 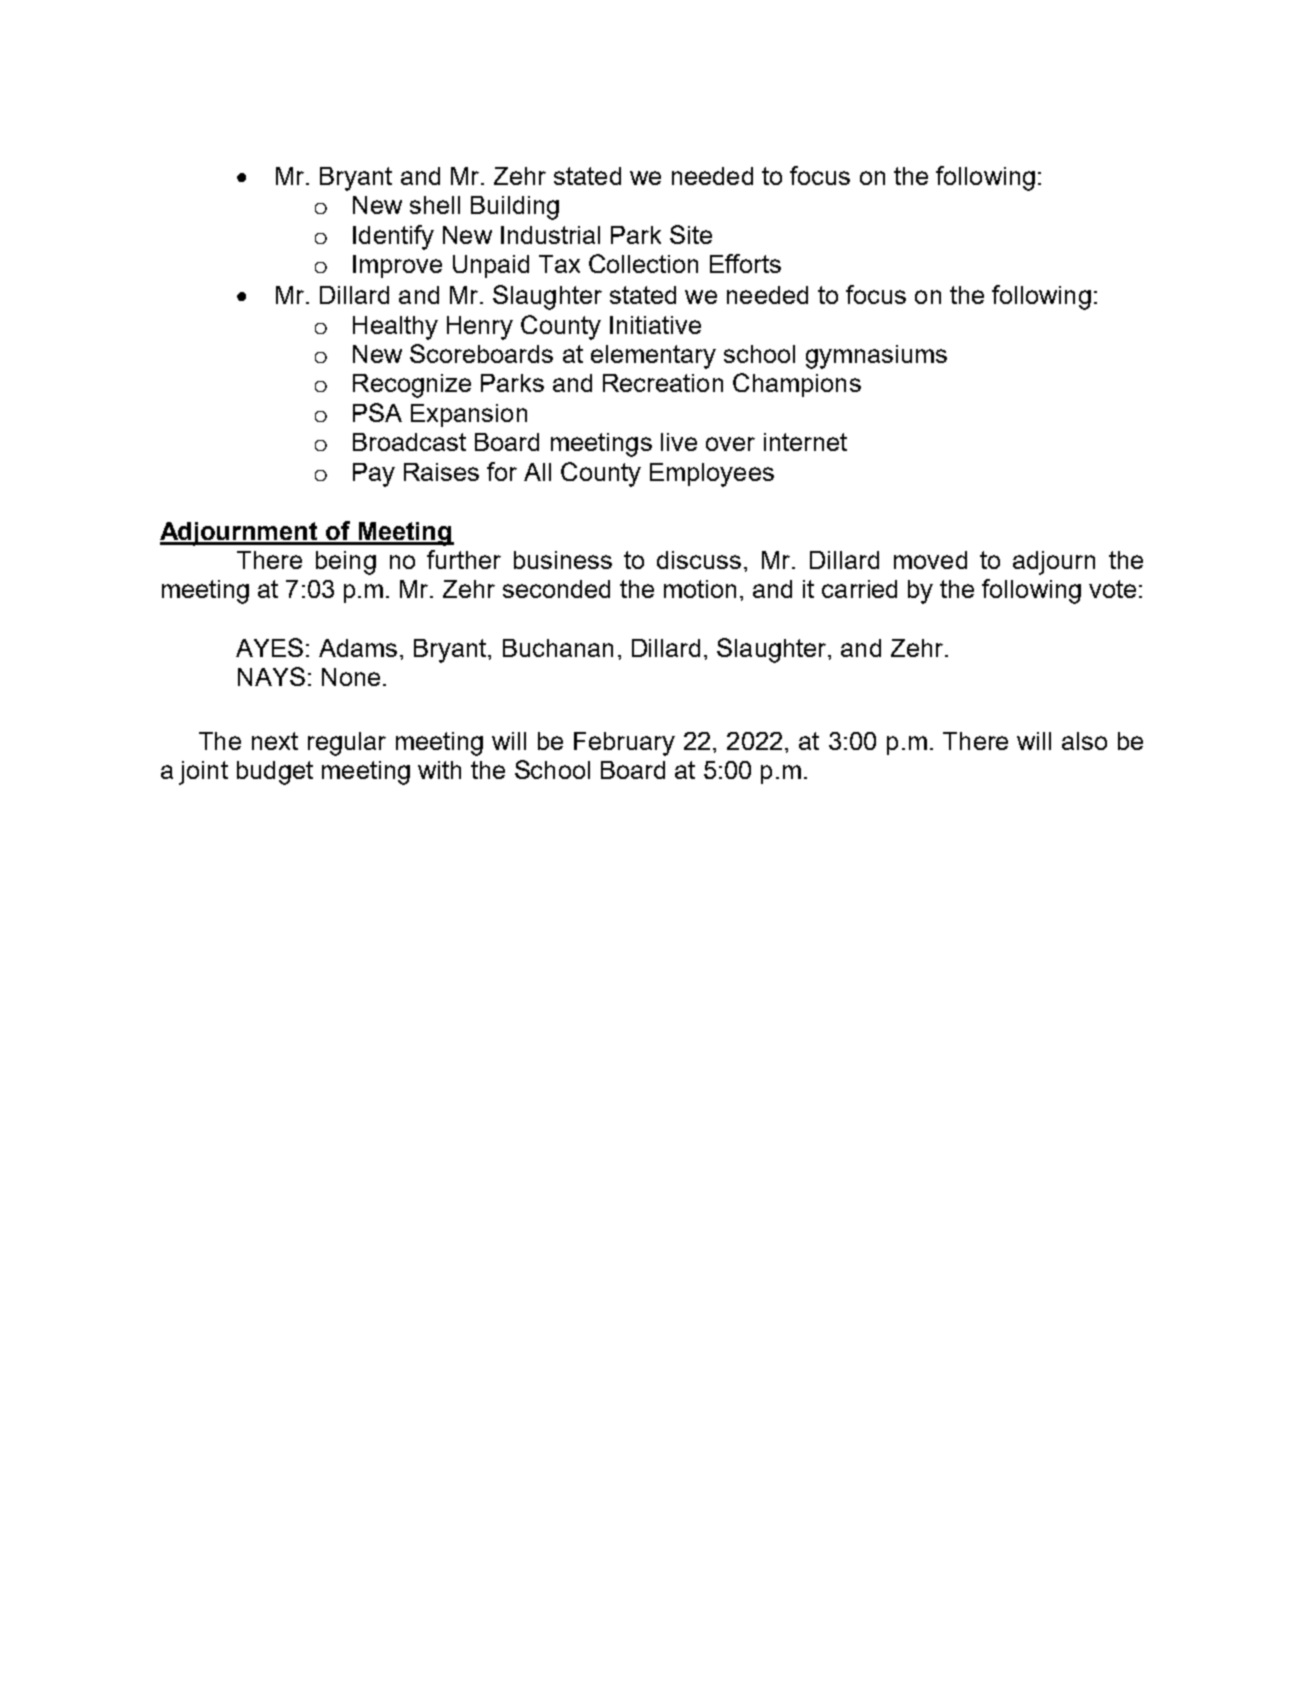 I want to click on regular, so click(x=347, y=744).
